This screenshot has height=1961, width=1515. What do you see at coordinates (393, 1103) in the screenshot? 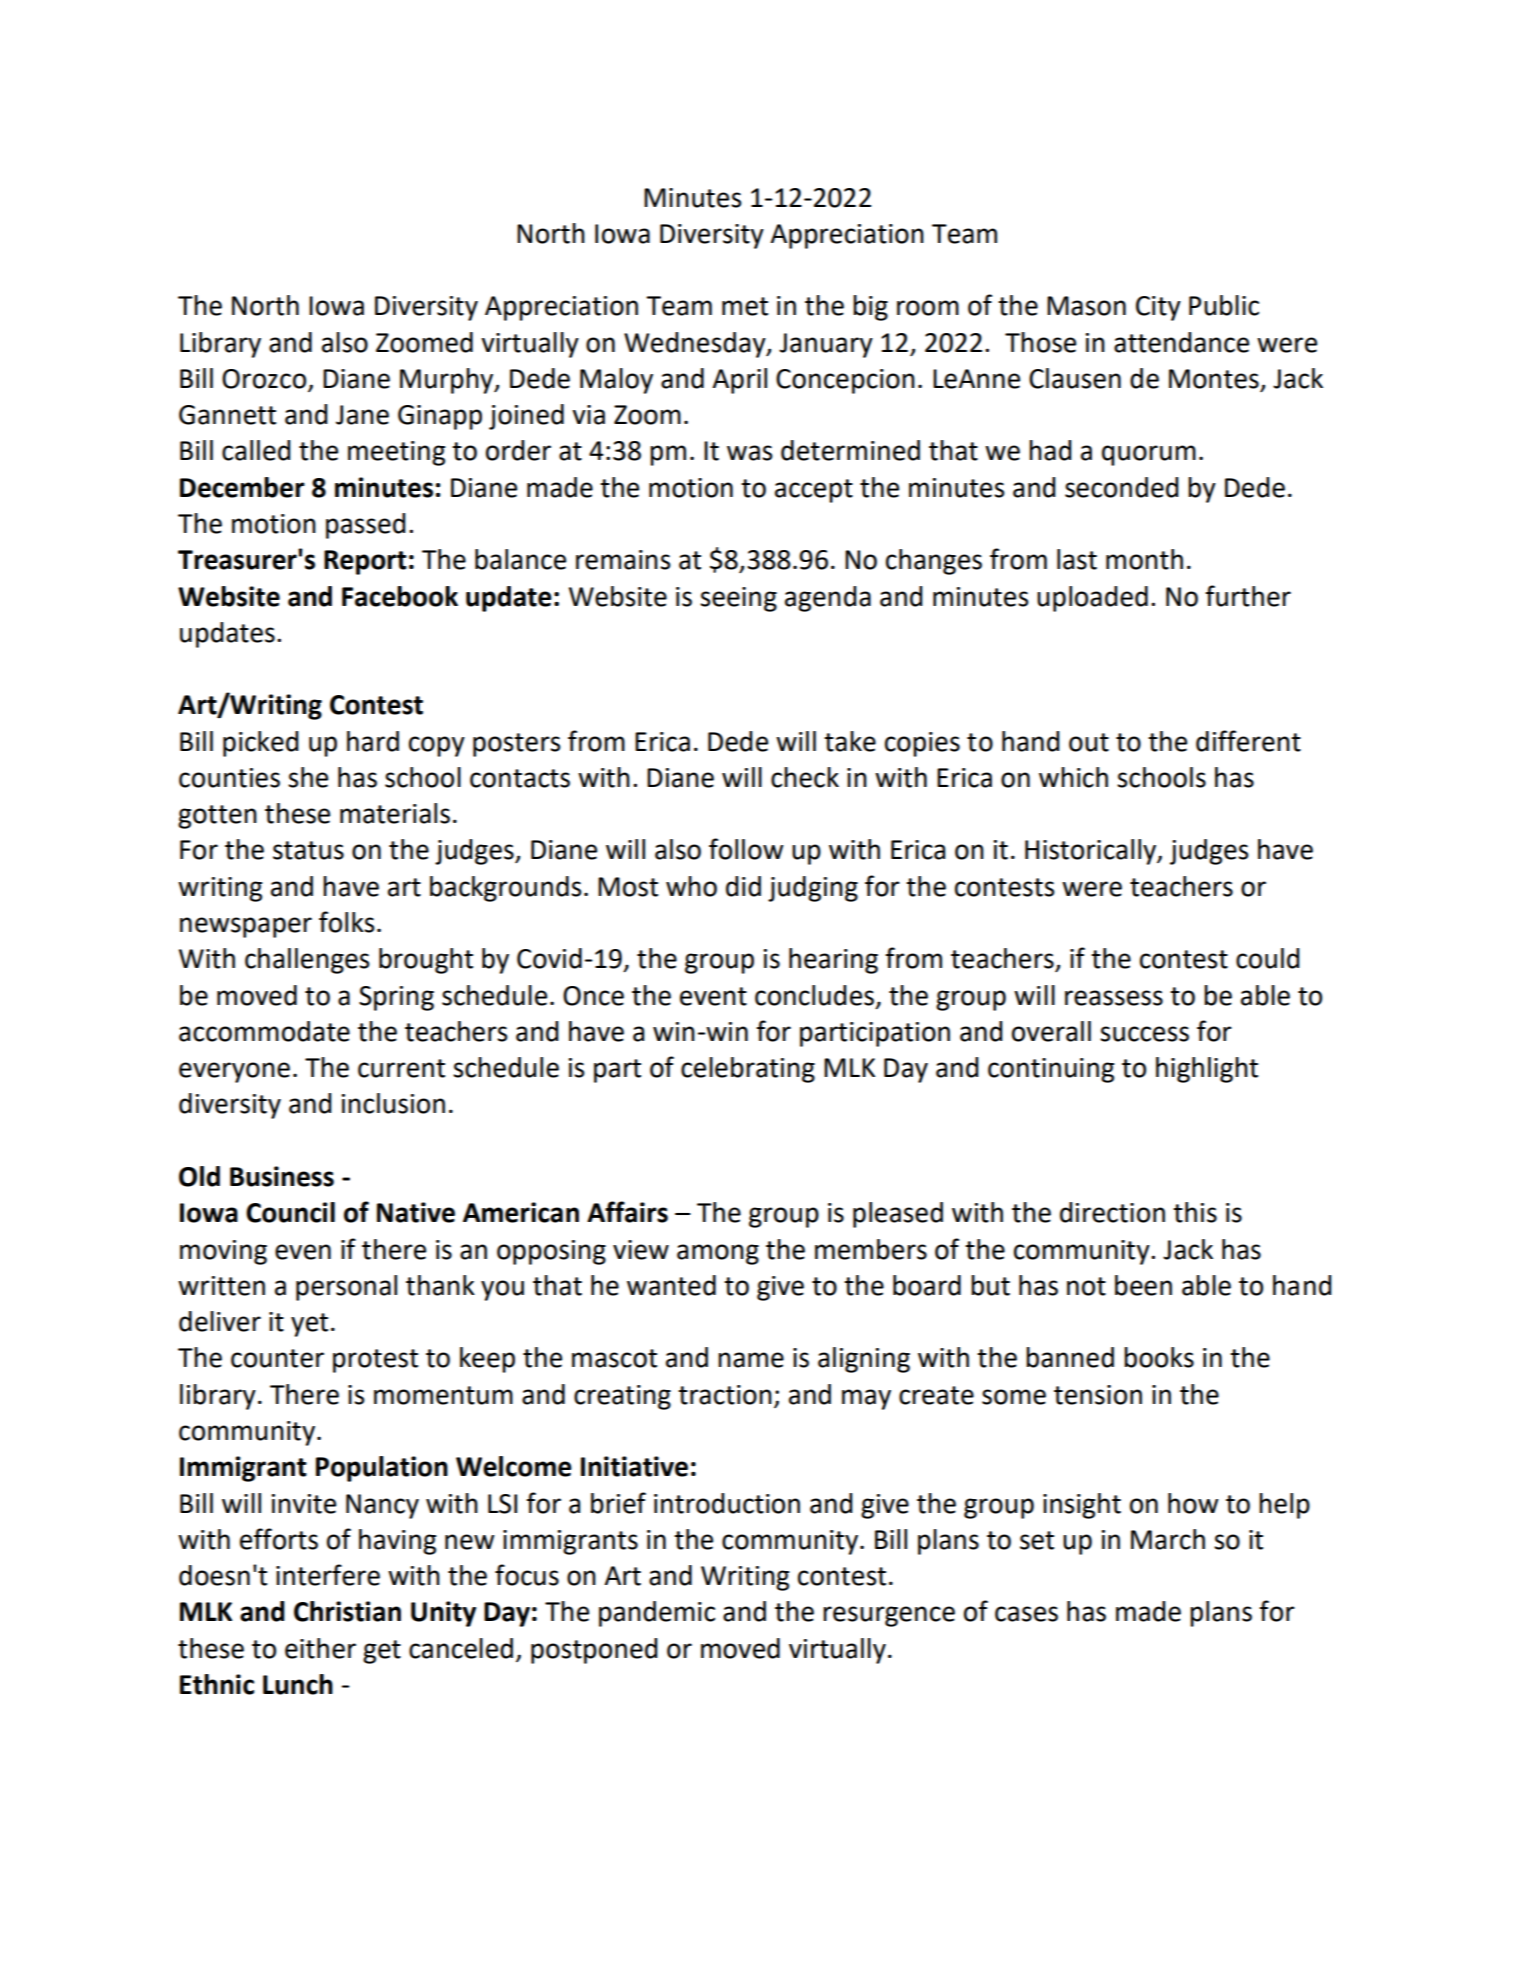
I see `inclusion` at bounding box center [393, 1103].
